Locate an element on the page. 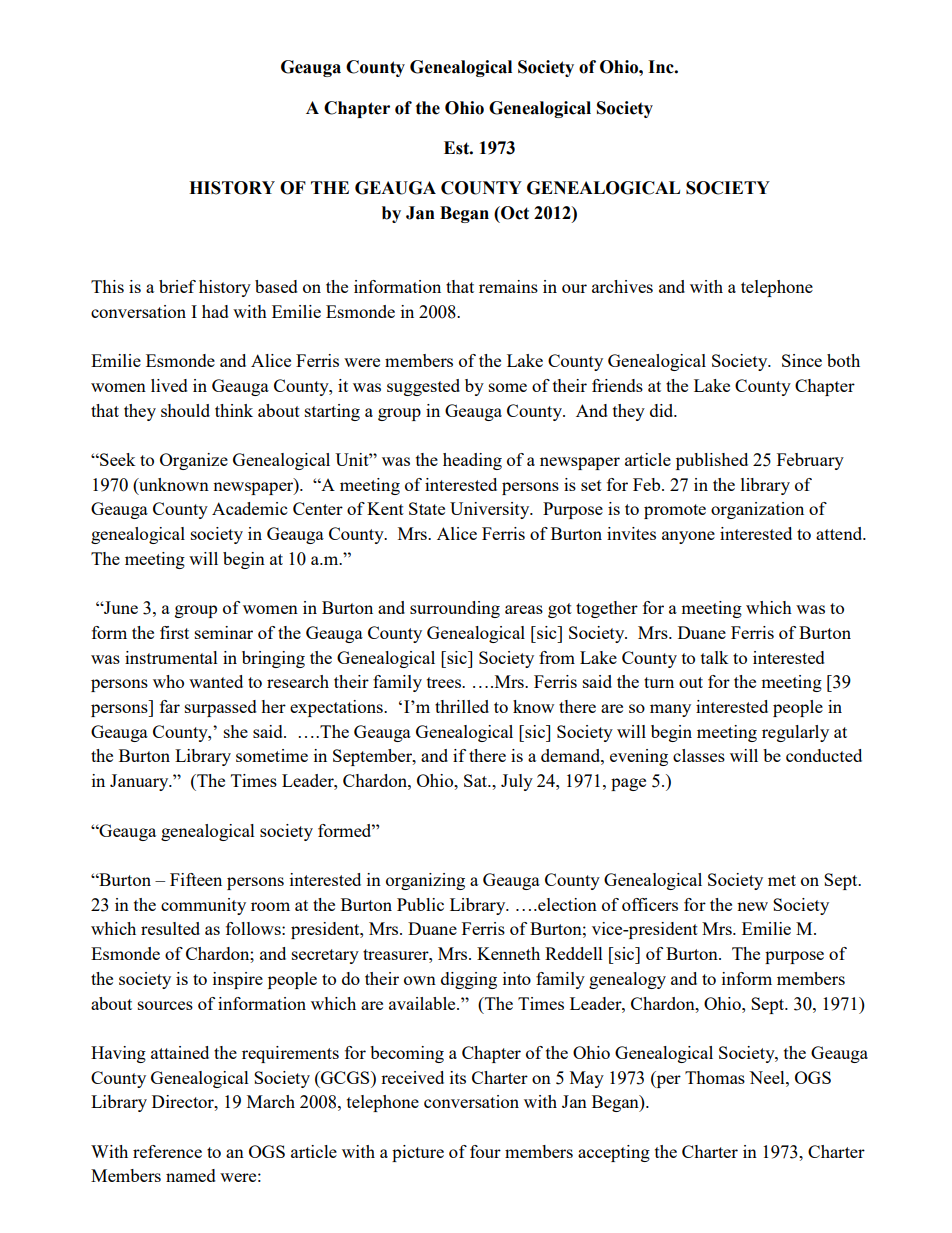  archives is located at coordinates (622, 286).
